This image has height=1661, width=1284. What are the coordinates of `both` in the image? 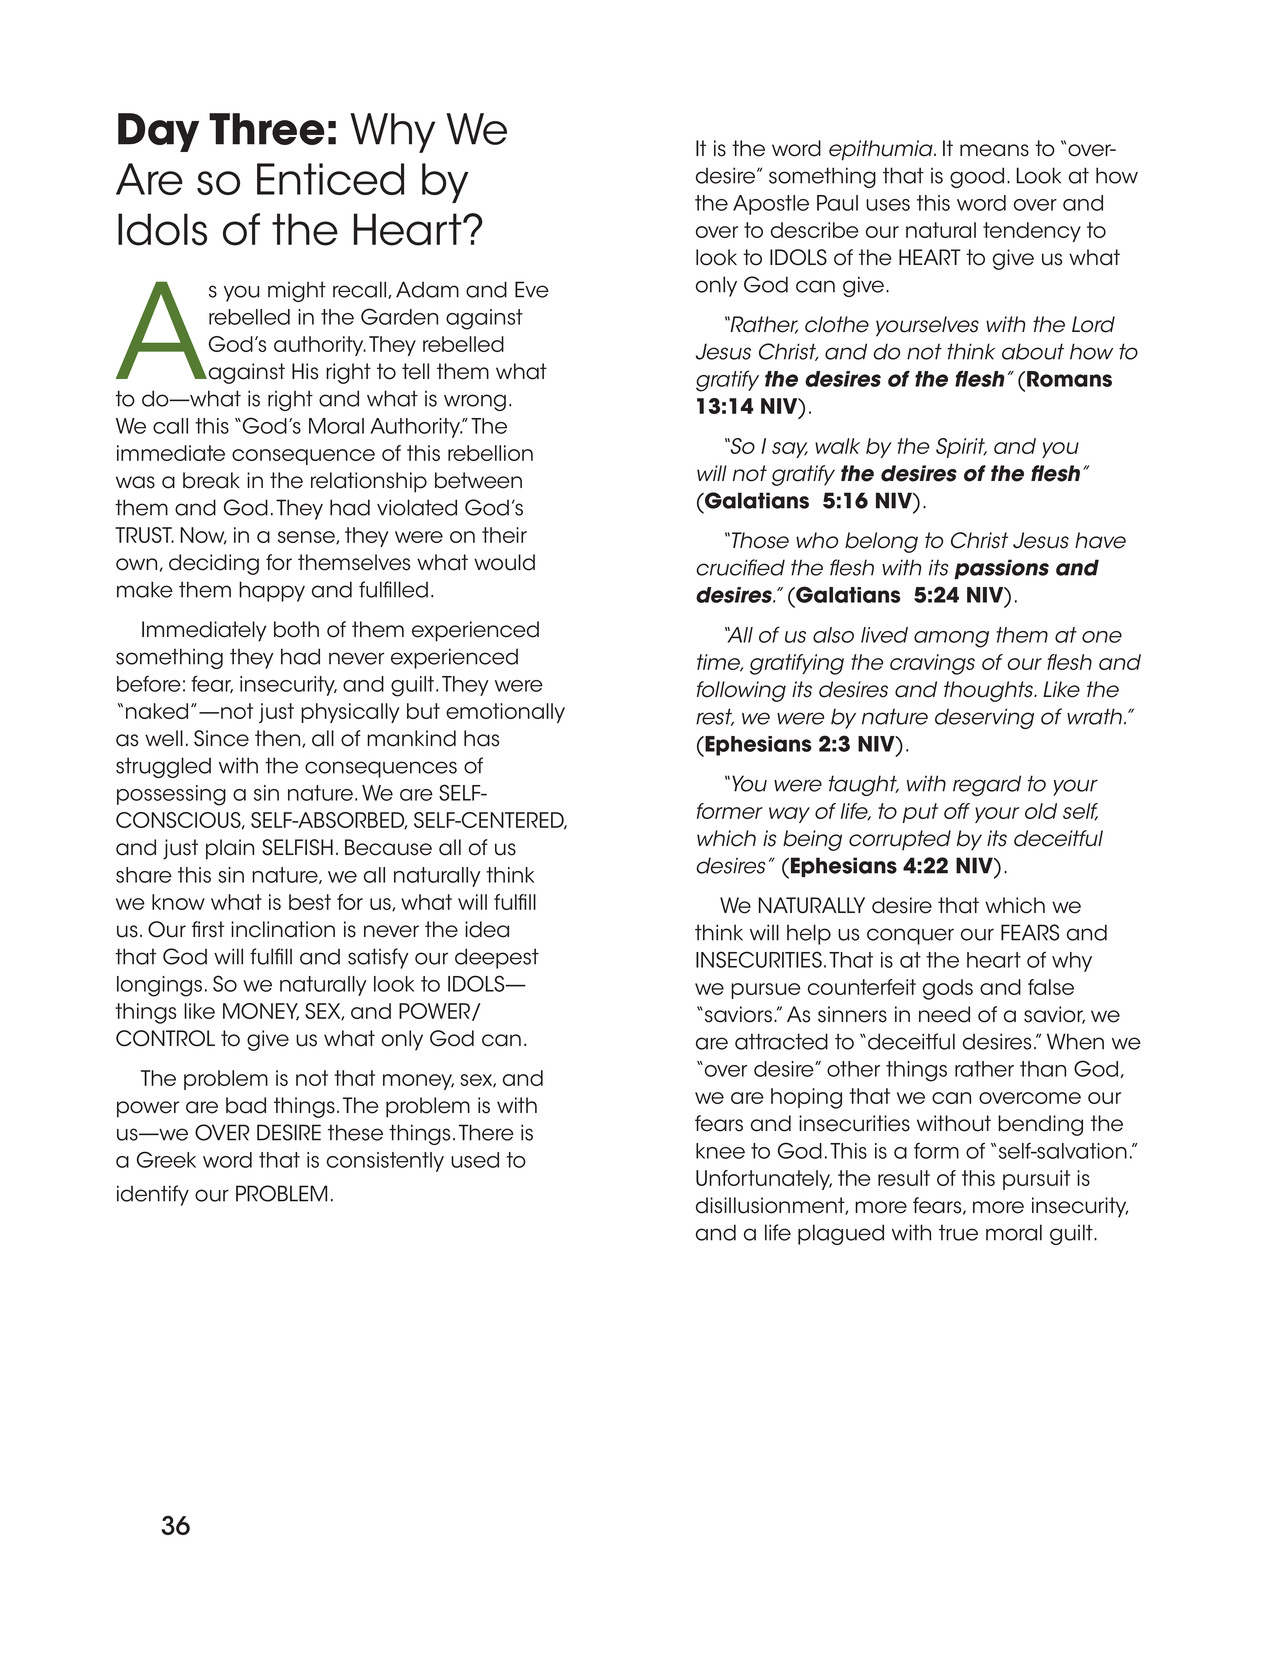 It's located at (296, 629).
